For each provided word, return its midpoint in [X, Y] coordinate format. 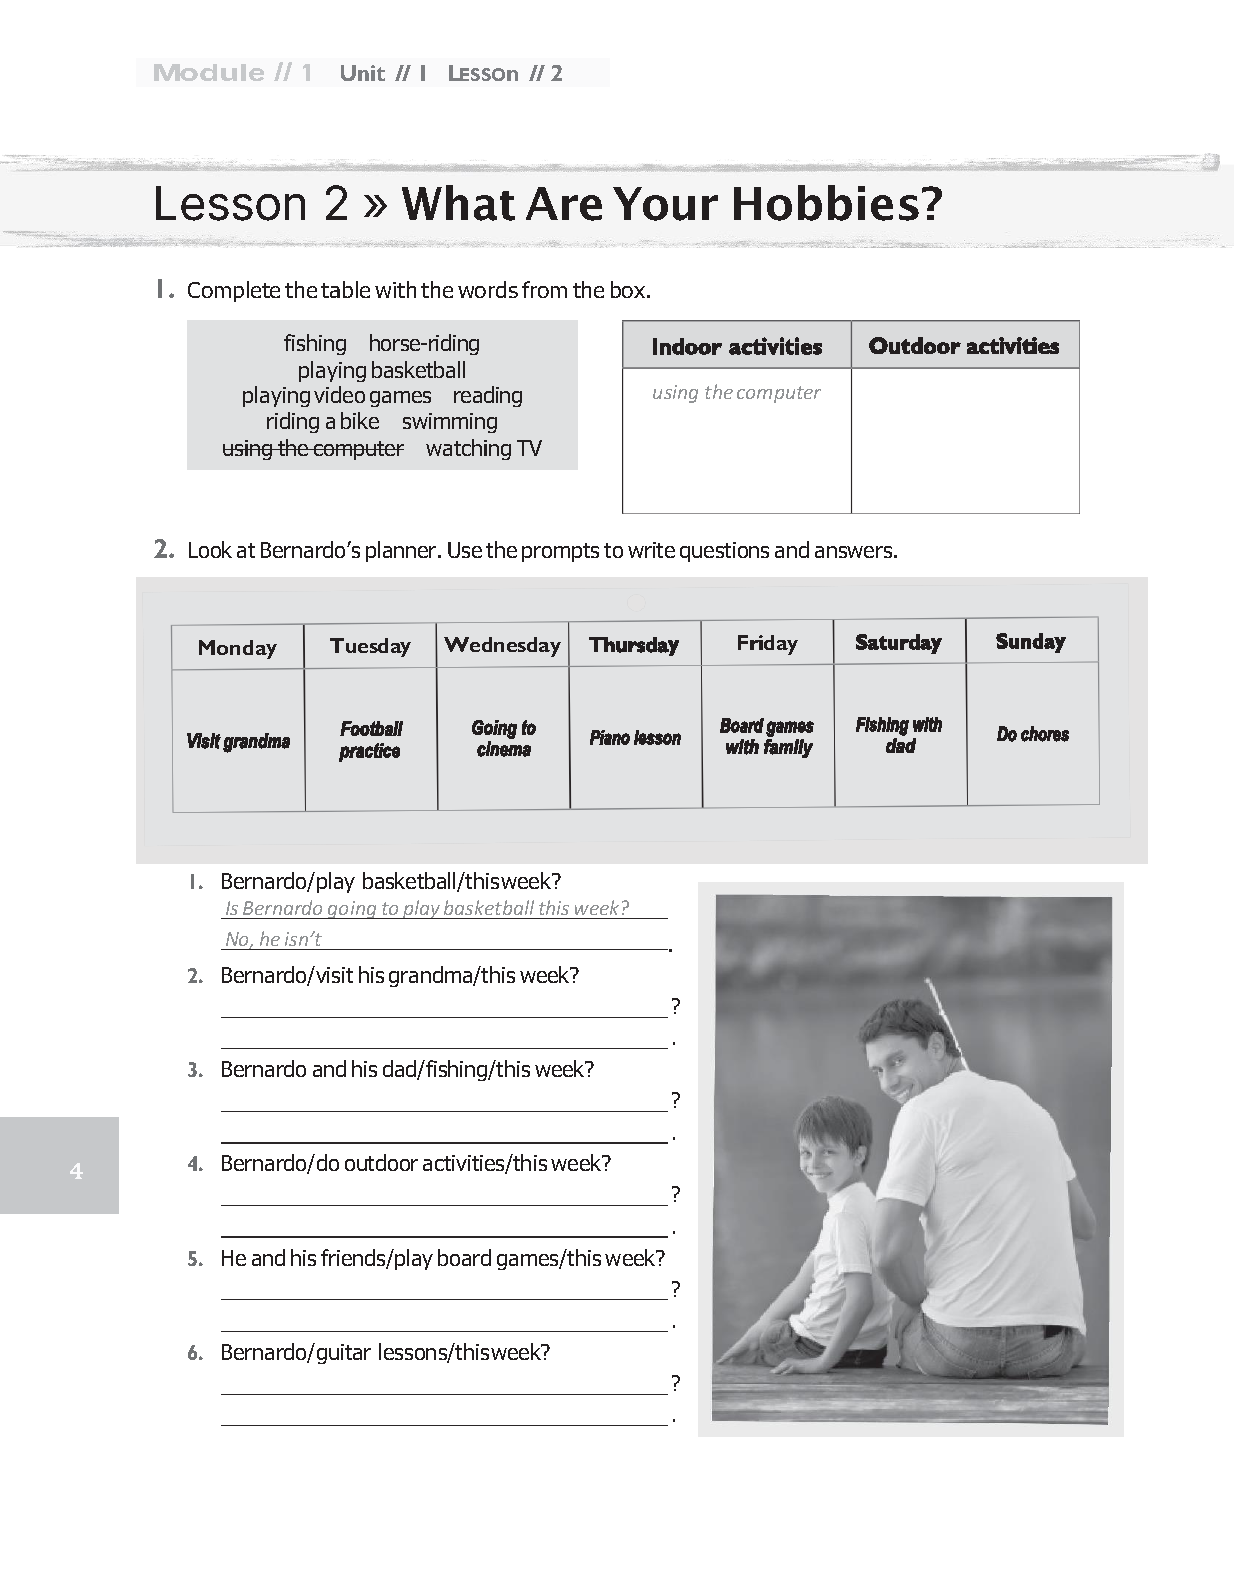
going [352, 910]
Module [209, 72]
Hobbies [826, 203]
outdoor [381, 1162]
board [464, 1257]
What [458, 203]
